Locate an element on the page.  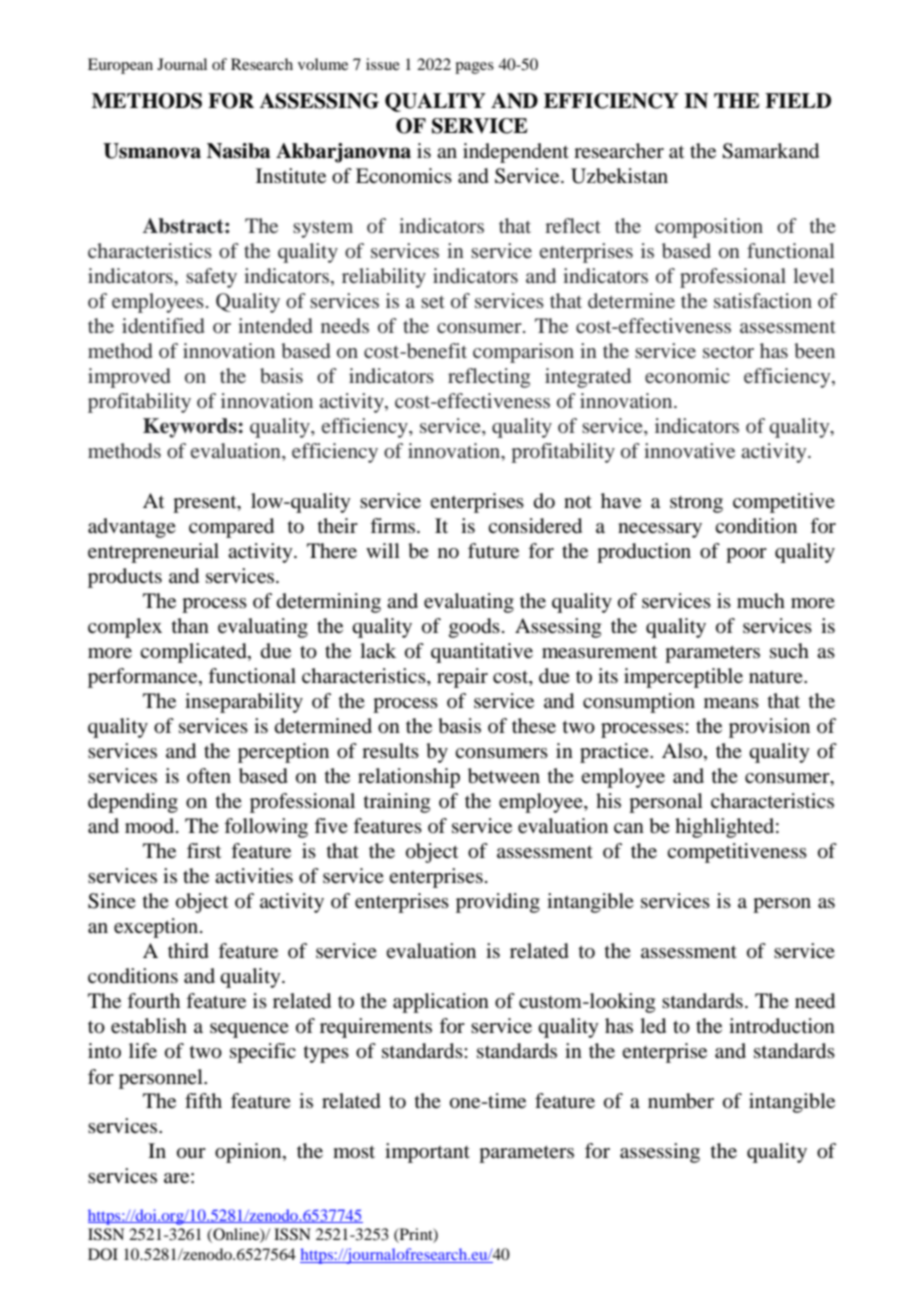
important is located at coordinates (427, 1153).
